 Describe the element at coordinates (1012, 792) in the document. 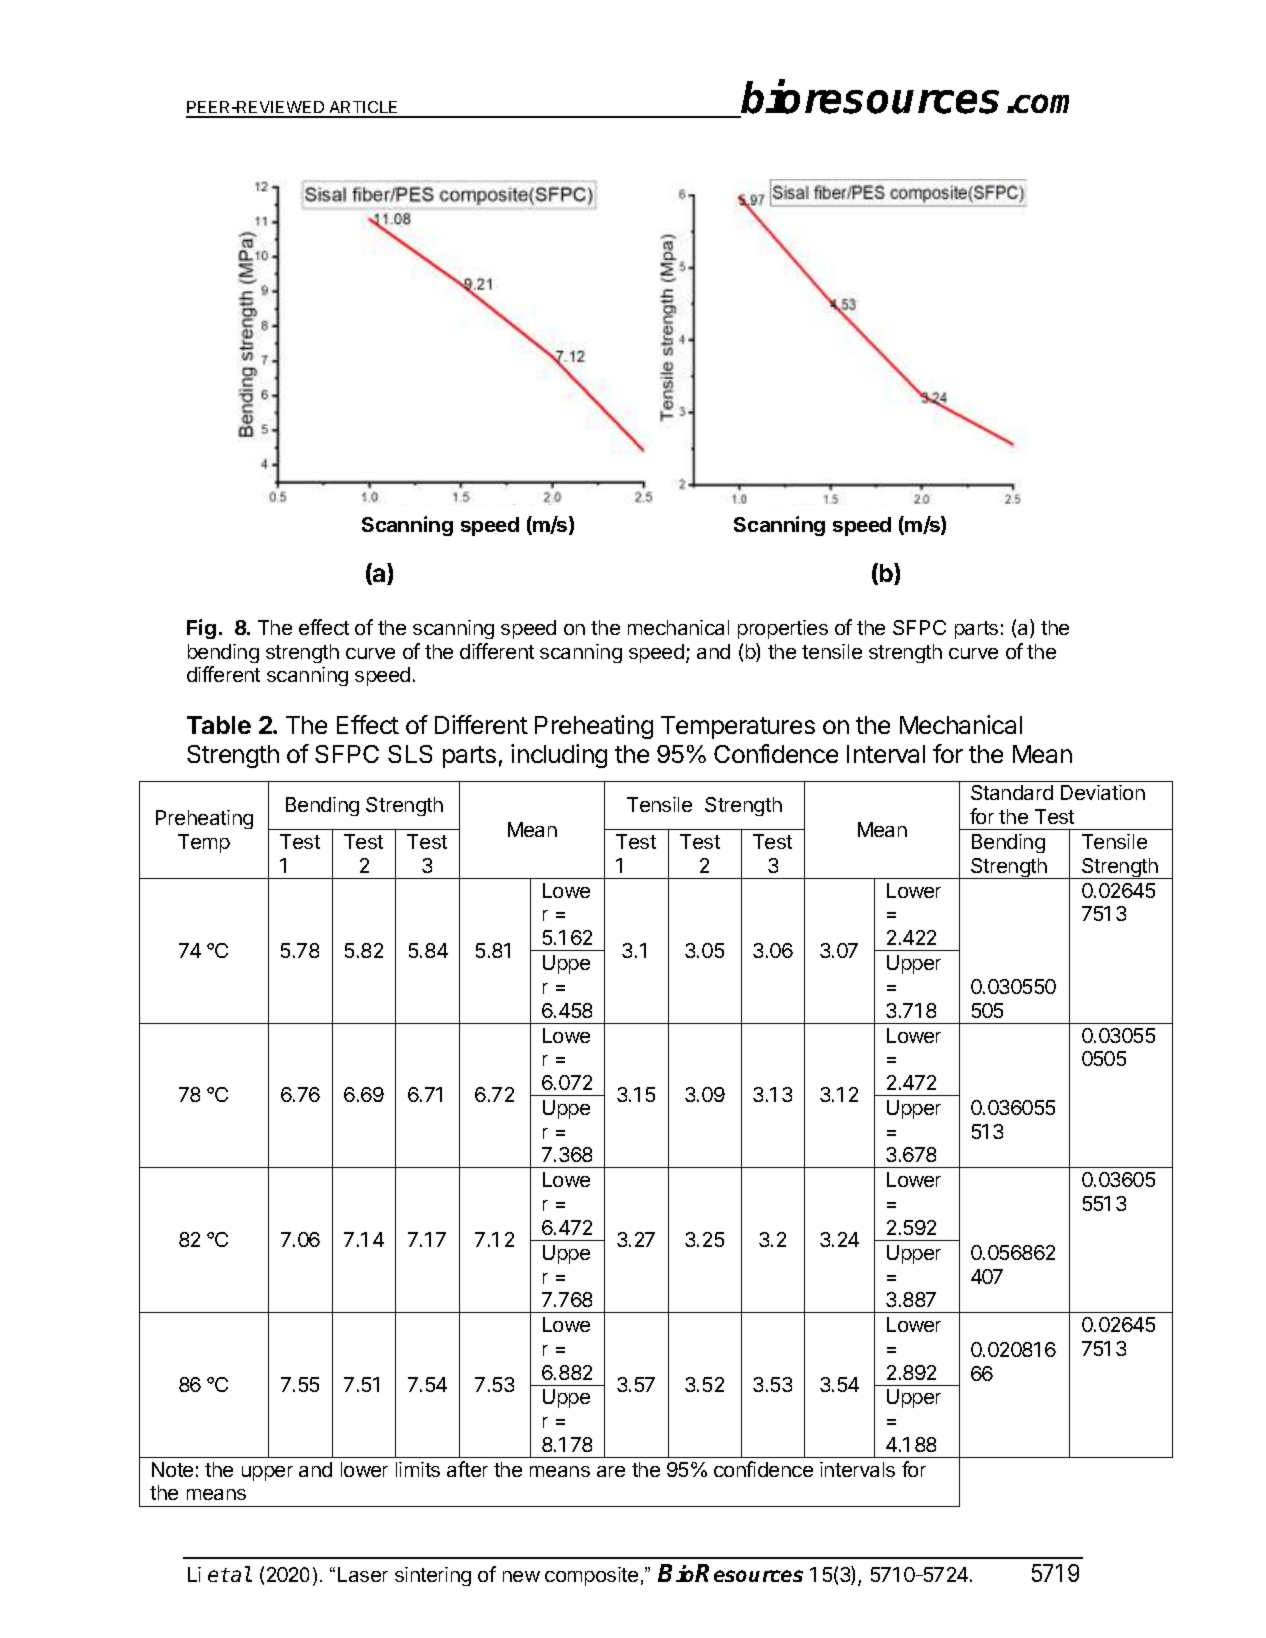

I see `Standard` at that location.
